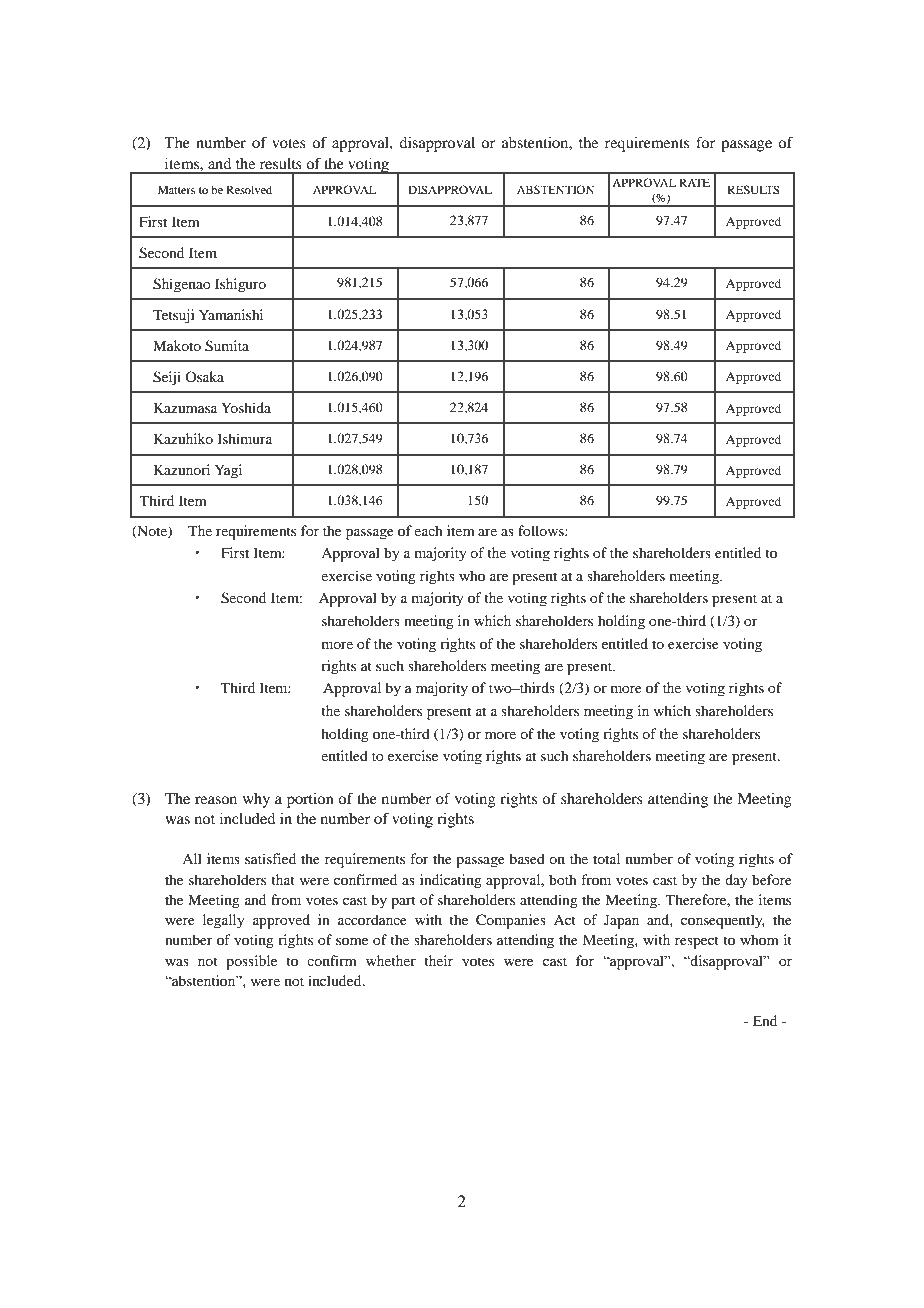 The height and width of the document is (1308, 924). What do you see at coordinates (428, 530) in the document?
I see `each` at bounding box center [428, 530].
